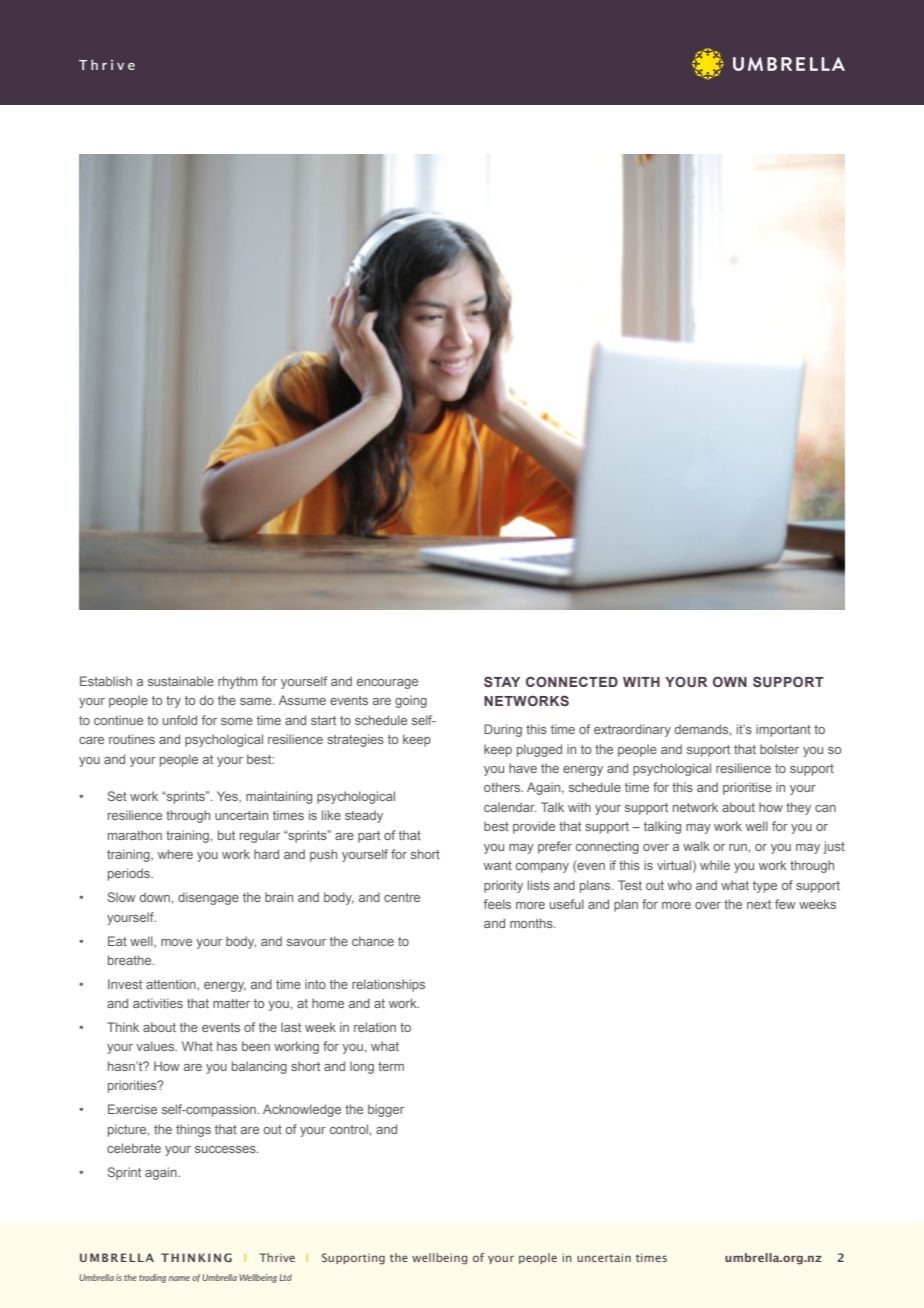 This page has height=1308, width=924. Describe the element at coordinates (228, 797) in the page. I see `Yes` at that location.
